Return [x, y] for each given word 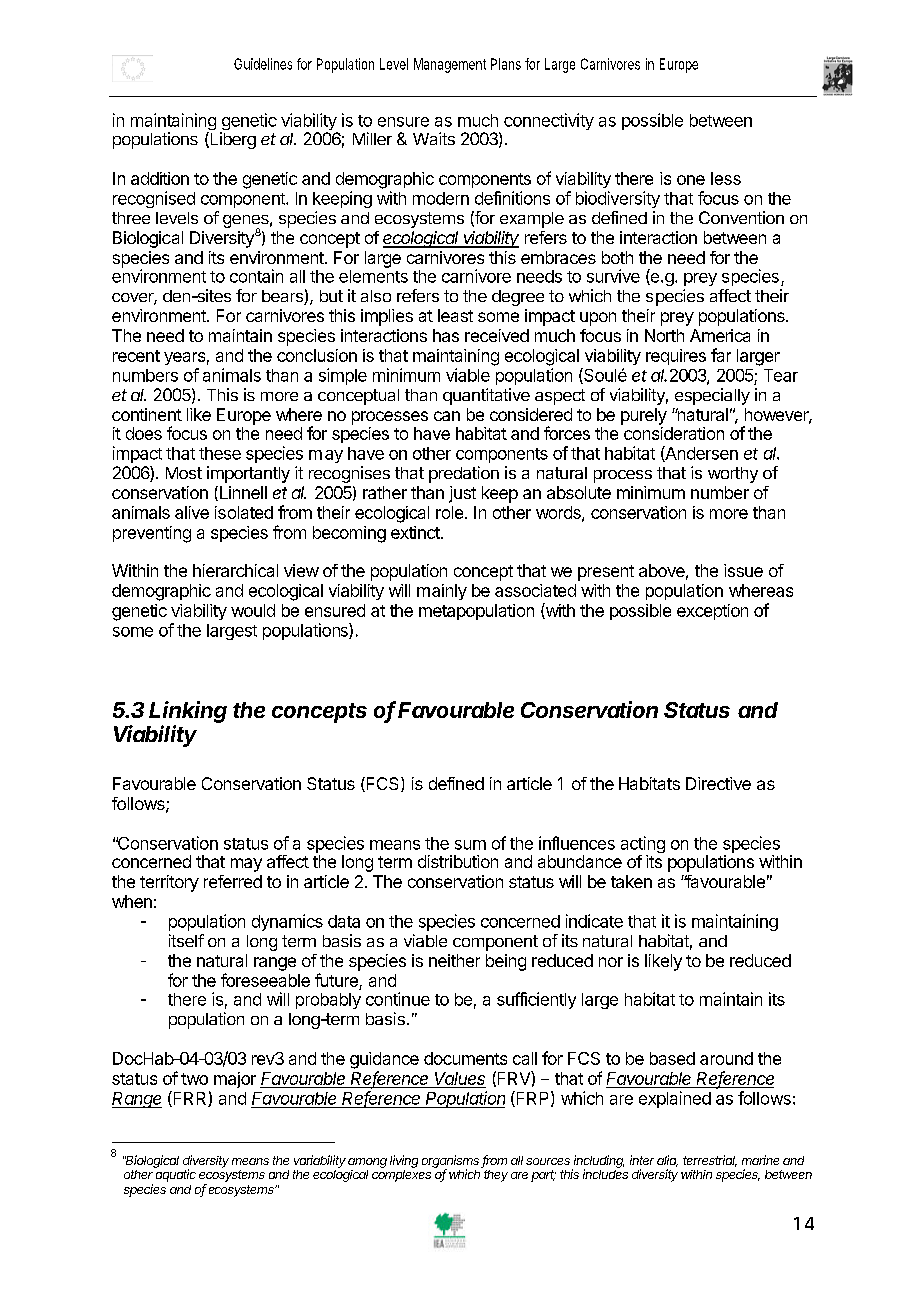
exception [712, 612]
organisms [452, 1162]
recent [136, 356]
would [253, 610]
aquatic [175, 1174]
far [721, 355]
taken [631, 881]
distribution [458, 861]
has [446, 335]
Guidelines [263, 64]
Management [450, 65]
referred [233, 881]
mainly [442, 592]
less [726, 178]
